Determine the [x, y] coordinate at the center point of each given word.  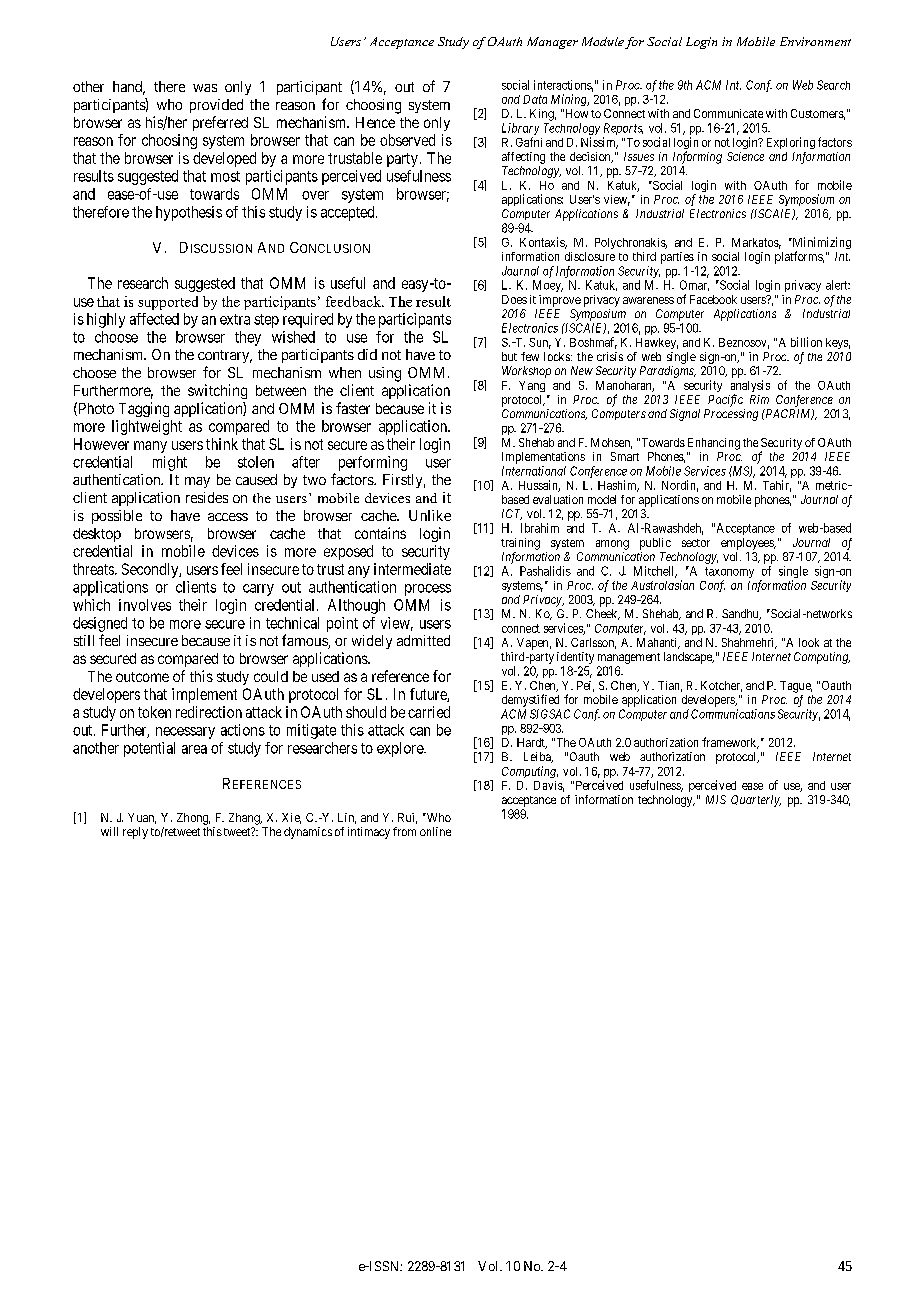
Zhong [193, 819]
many [150, 447]
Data [535, 99]
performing [373, 463]
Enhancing [714, 444]
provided [216, 106]
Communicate [728, 113]
